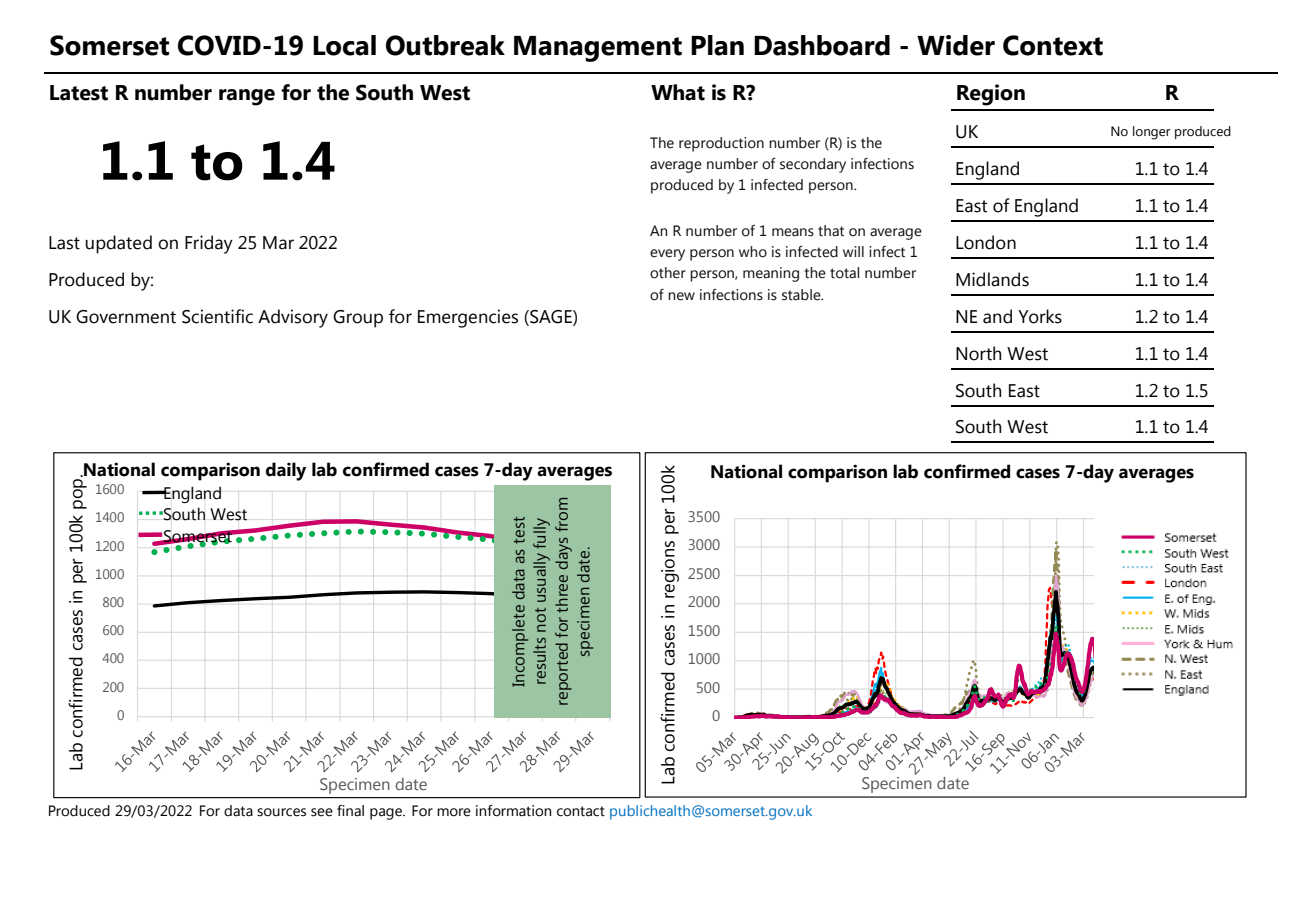  Describe the element at coordinates (598, 49) in the image. I see `Management` at that location.
